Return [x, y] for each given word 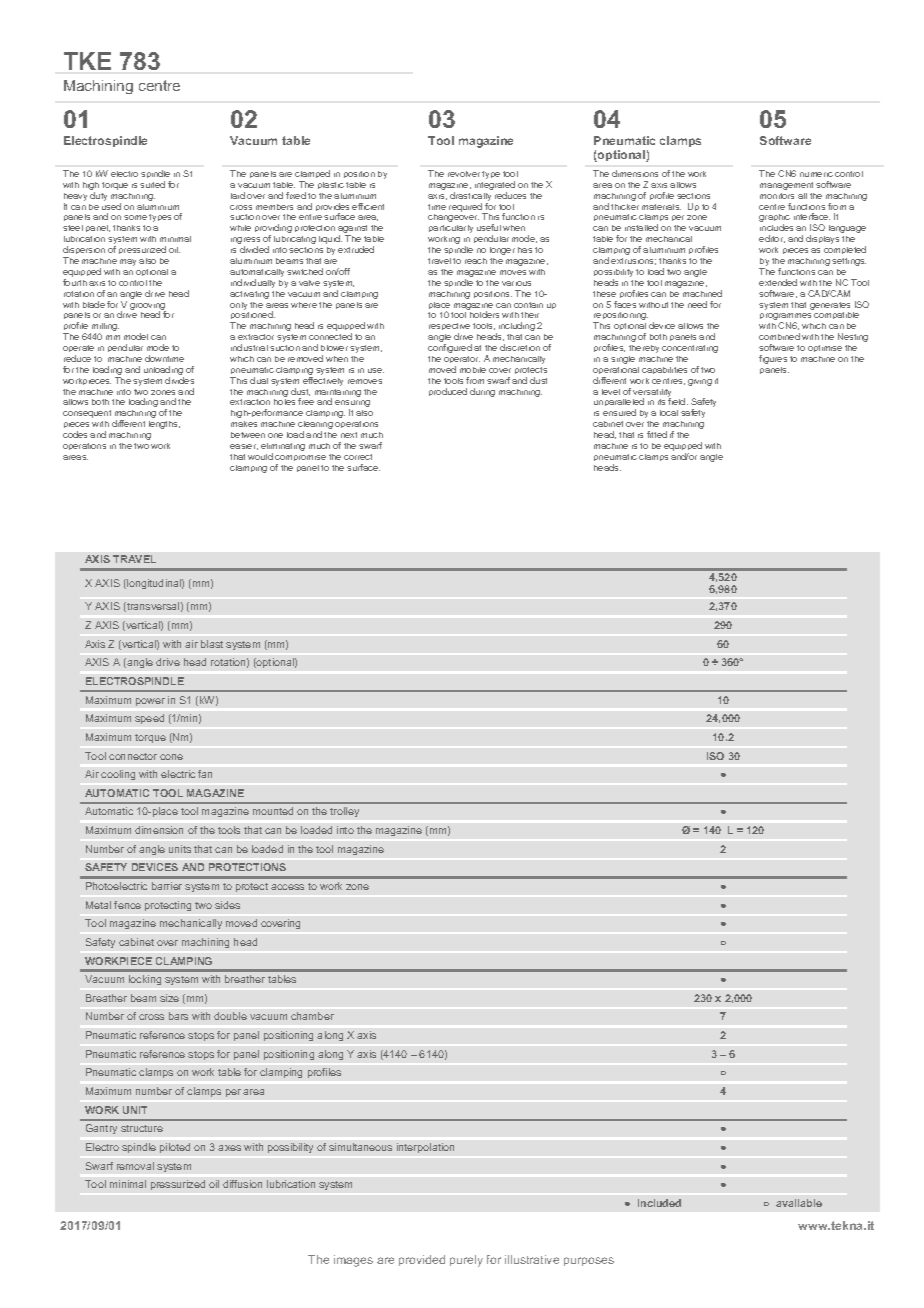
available [799, 1203]
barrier [167, 886]
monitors [777, 196]
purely [466, 1261]
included [659, 1203]
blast [212, 644]
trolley [344, 812]
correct [358, 457]
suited [152, 184]
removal [135, 1166]
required [466, 208]
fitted [657, 434]
